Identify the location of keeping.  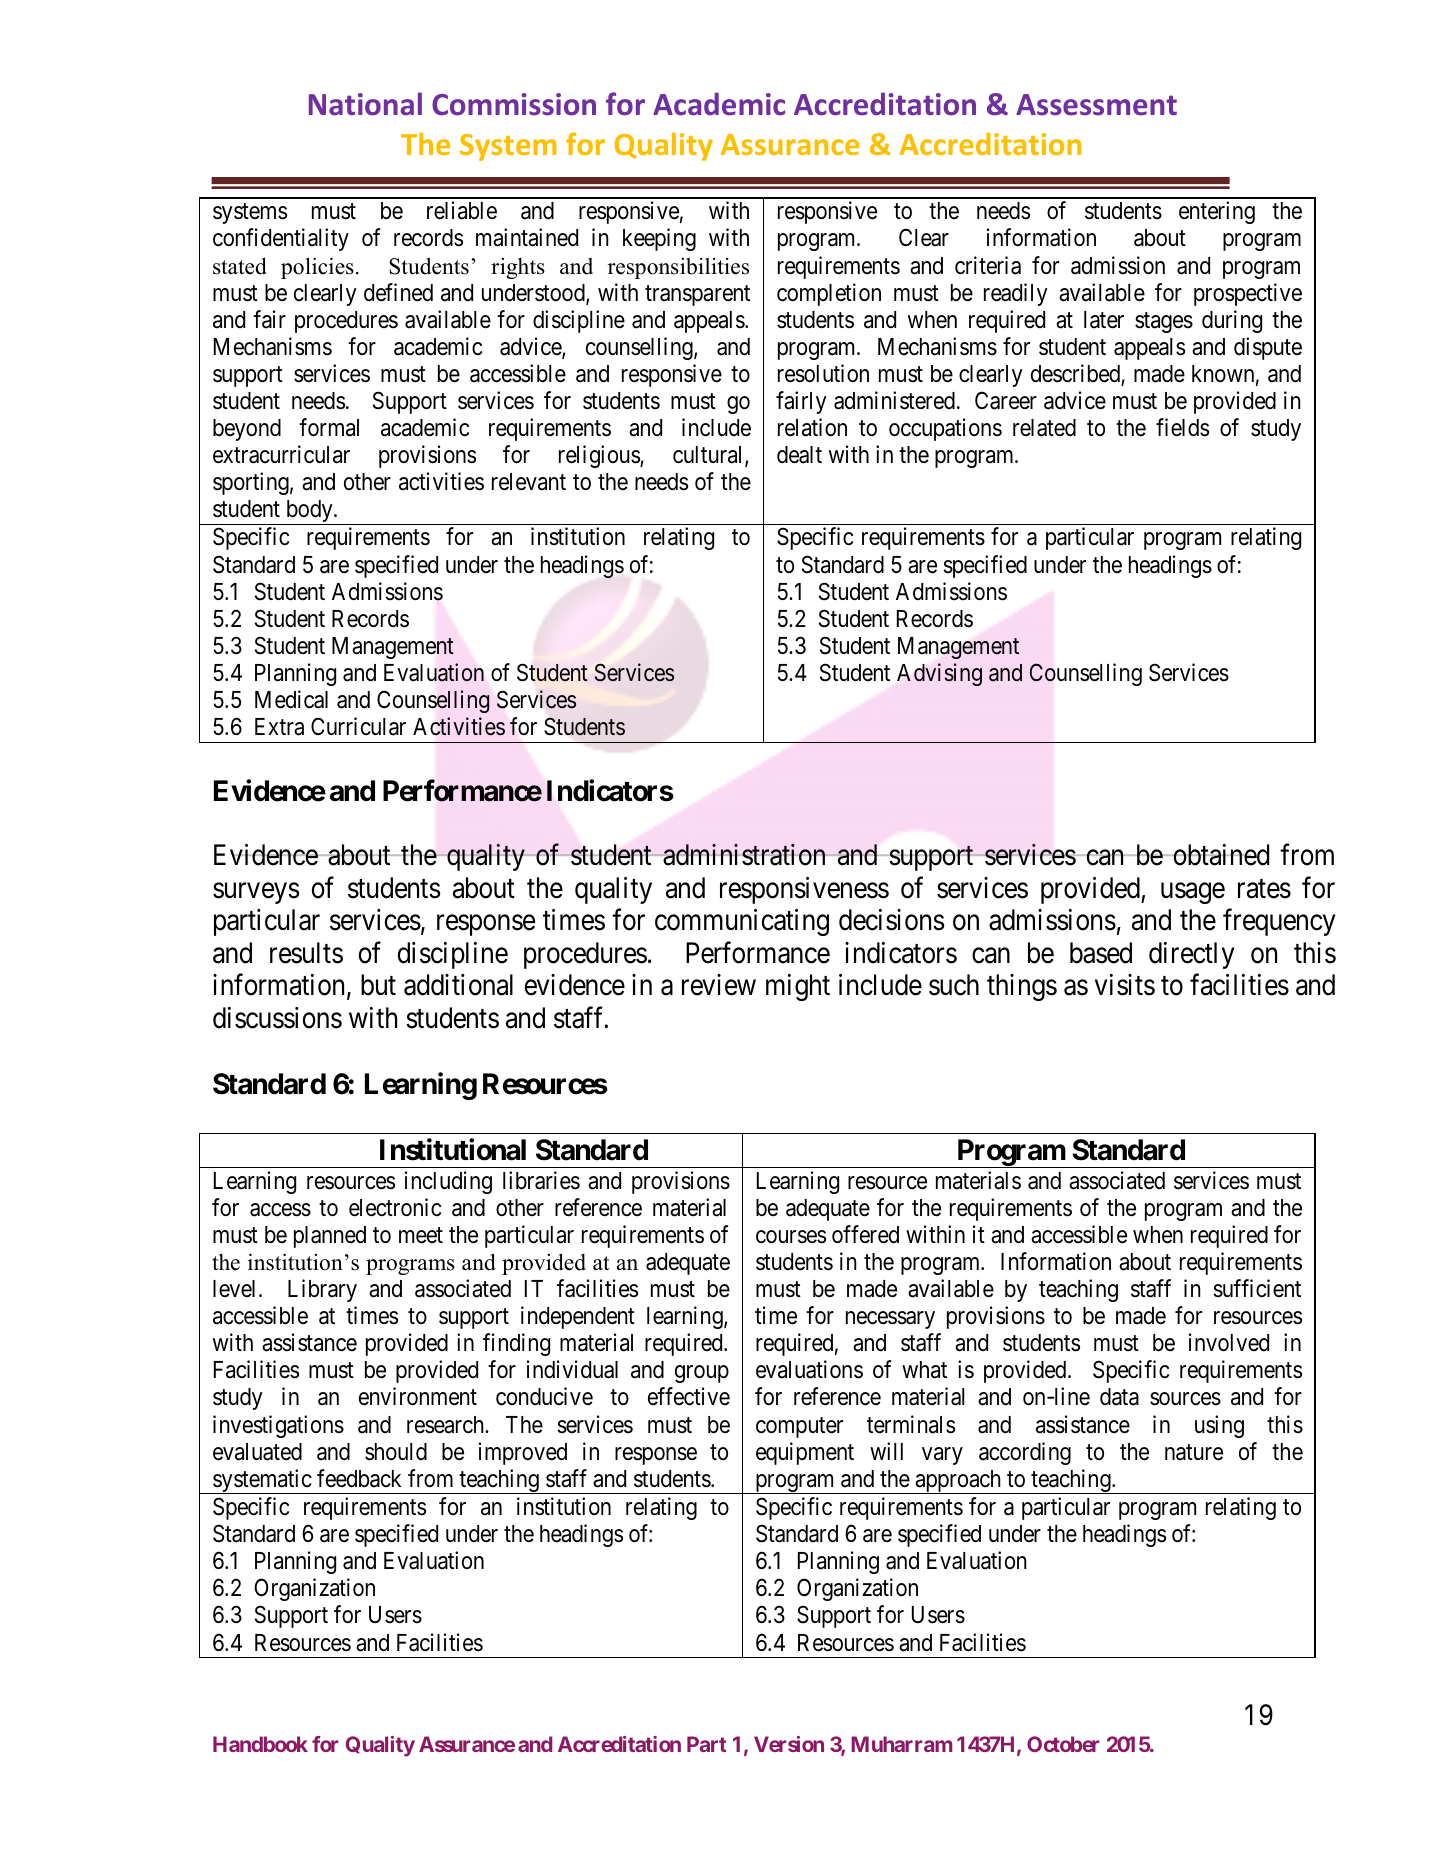
(659, 239).
